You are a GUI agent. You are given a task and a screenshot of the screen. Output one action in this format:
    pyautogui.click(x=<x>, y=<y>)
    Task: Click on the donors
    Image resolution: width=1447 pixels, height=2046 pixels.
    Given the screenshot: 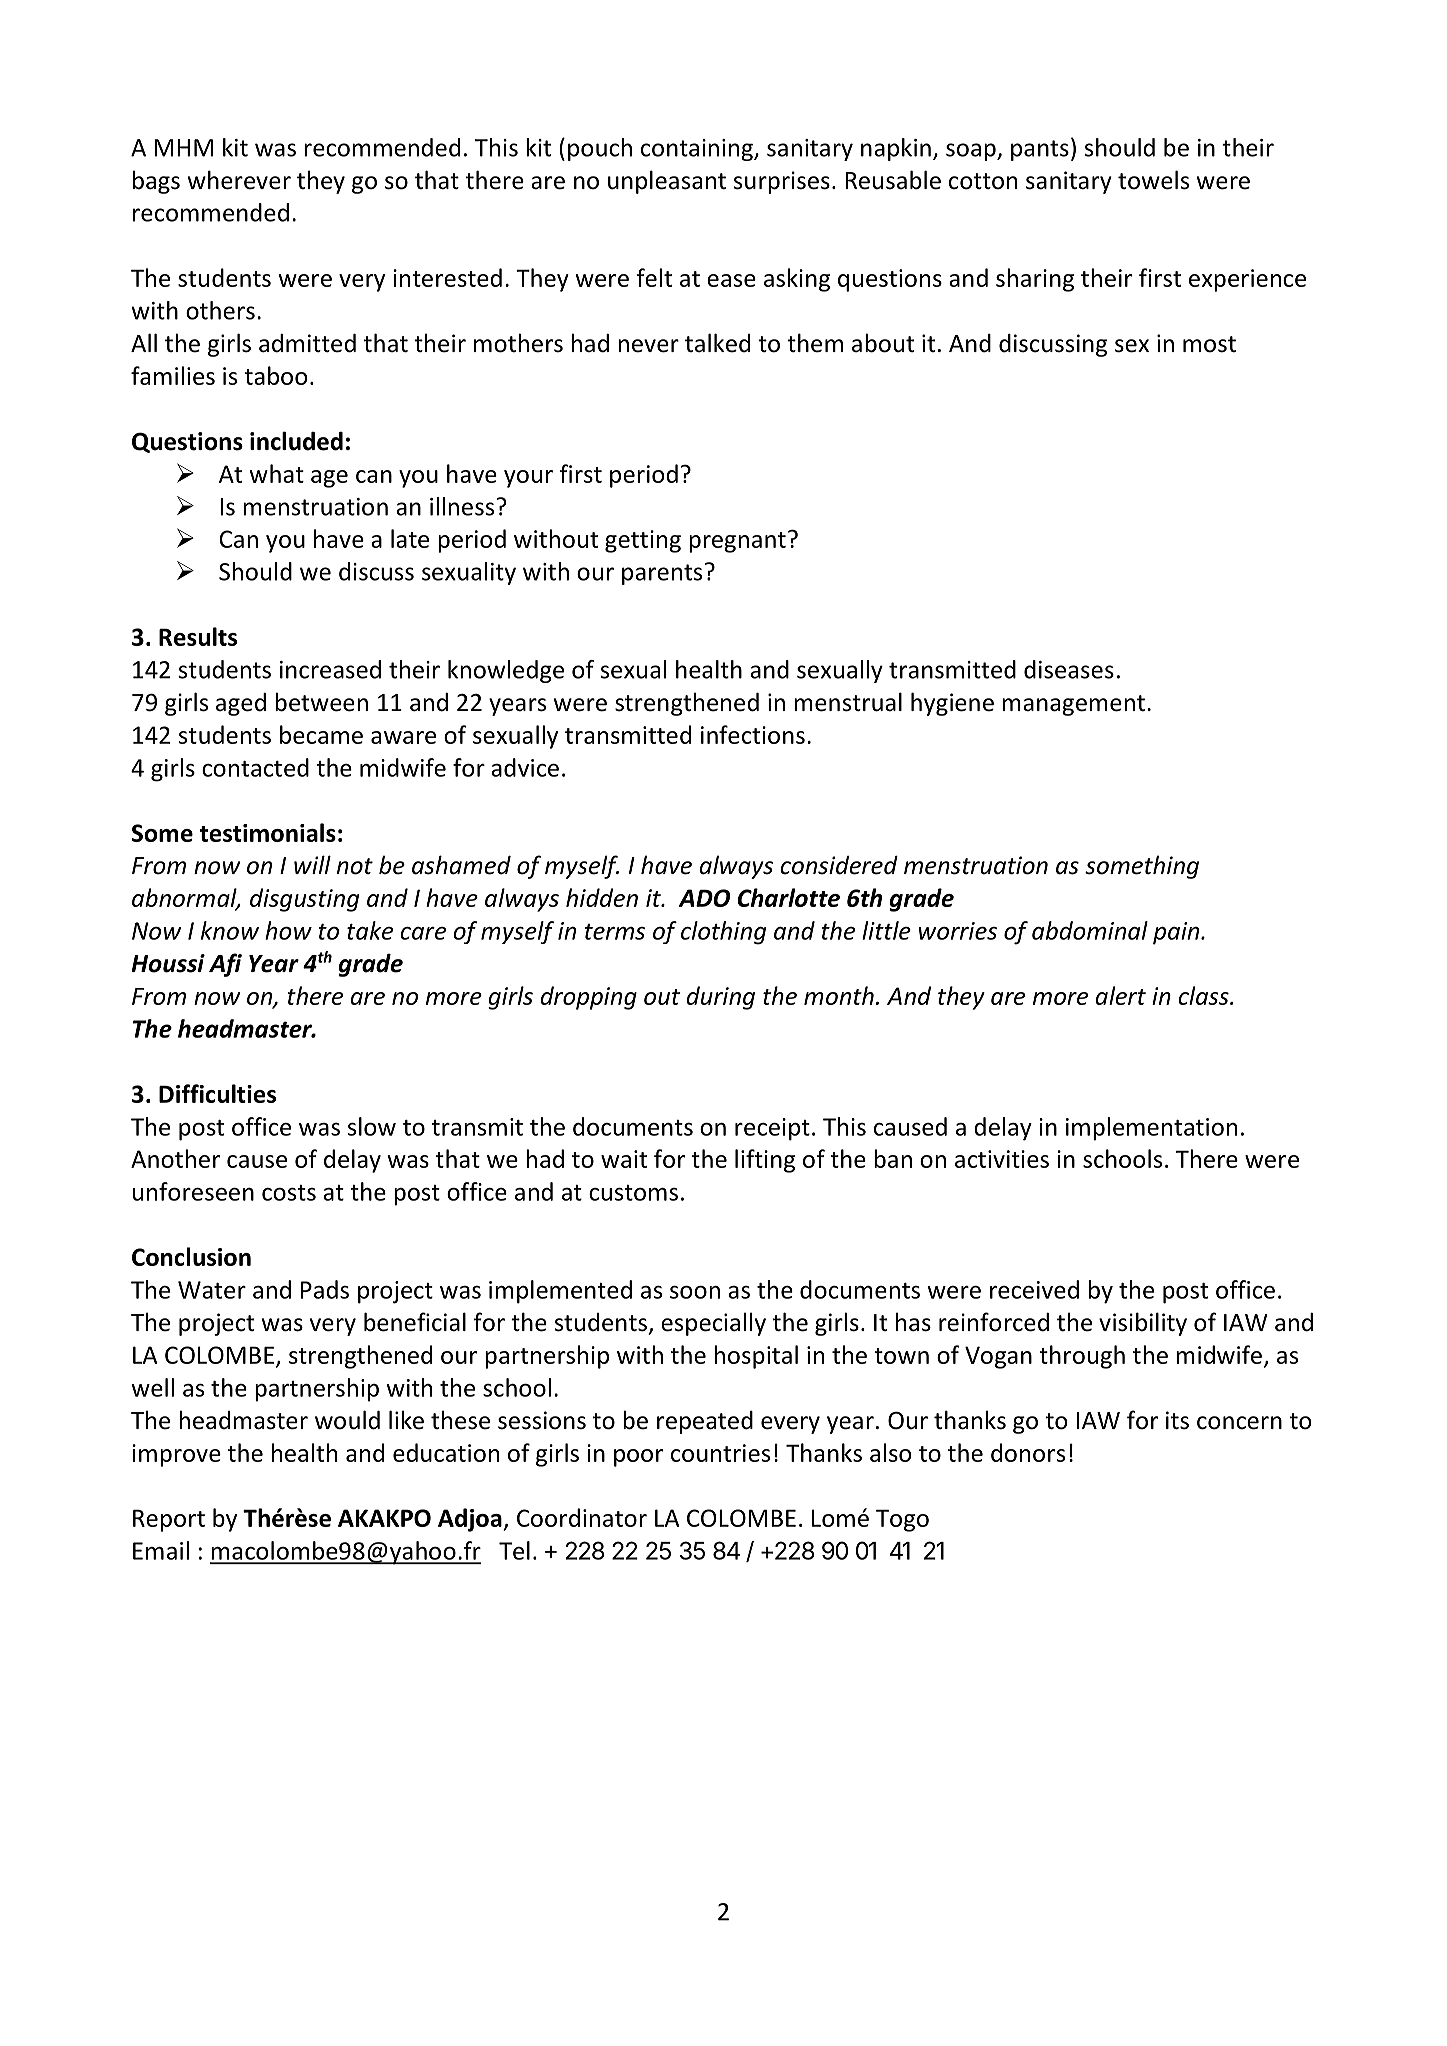 What is the action you would take?
    pyautogui.click(x=1028, y=1452)
